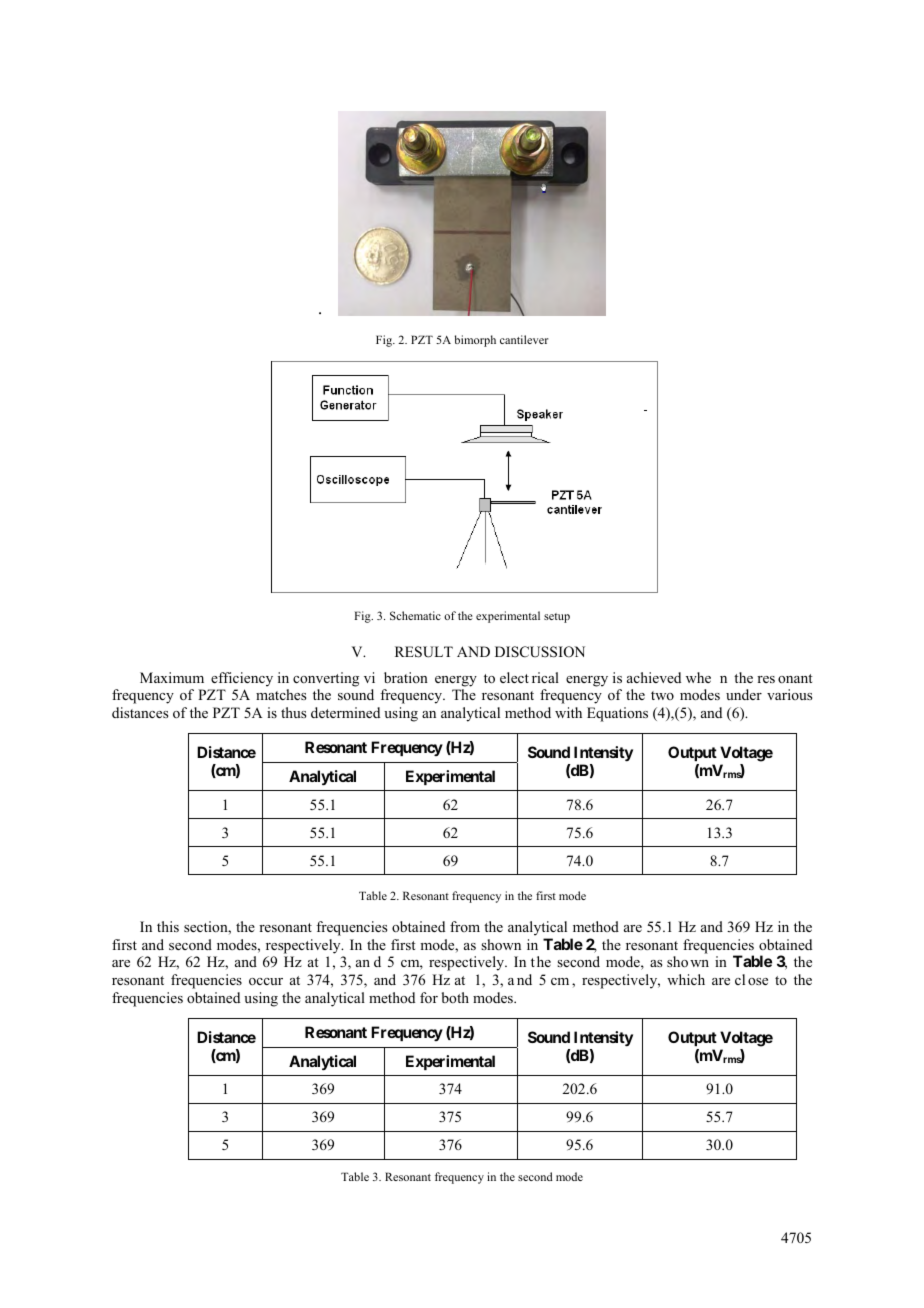 The image size is (924, 1308). Describe the element at coordinates (455, 997) in the screenshot. I see `both` at that location.
